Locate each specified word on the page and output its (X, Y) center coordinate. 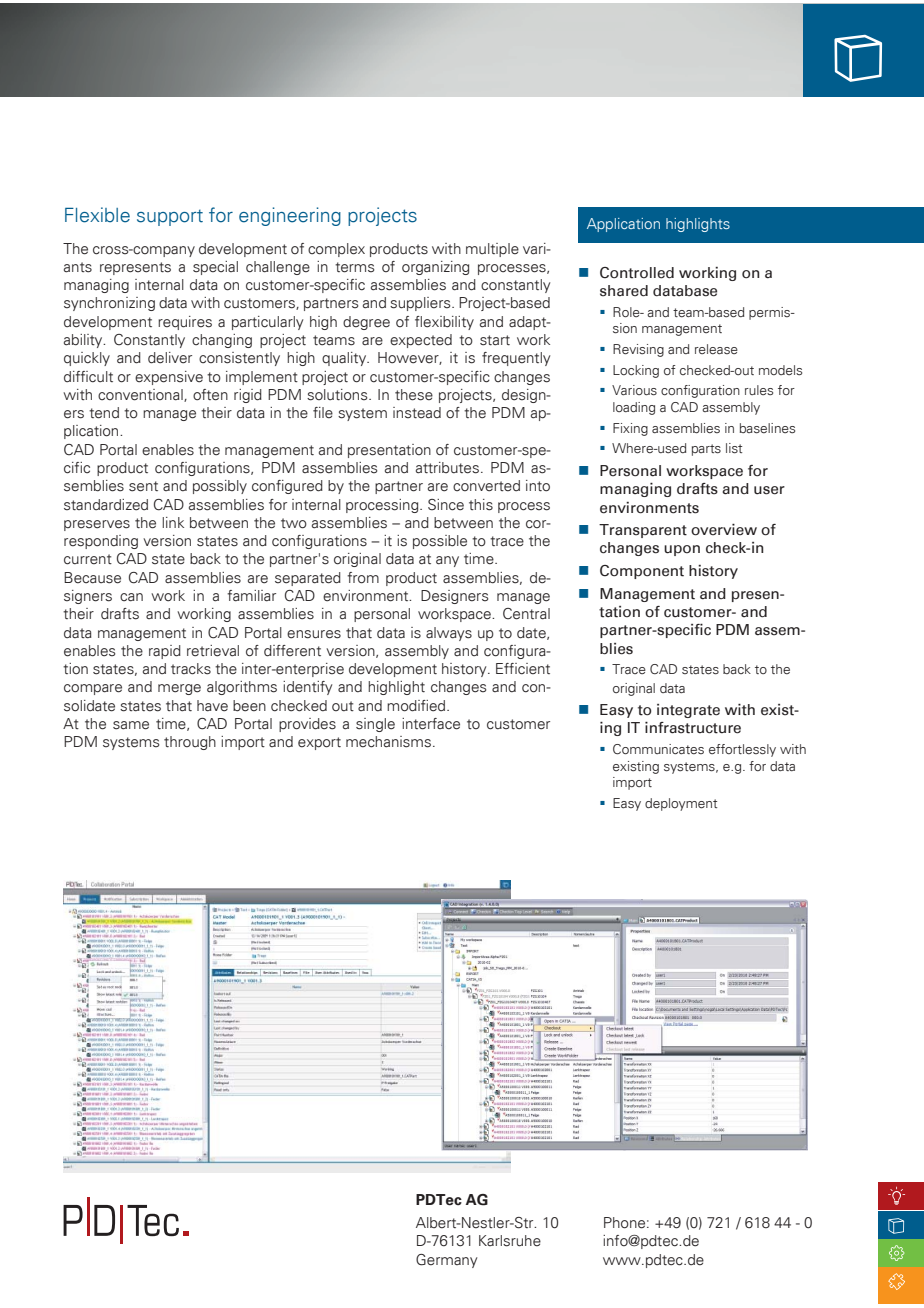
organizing (435, 268)
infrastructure (693, 727)
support (170, 217)
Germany (446, 1261)
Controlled (637, 273)
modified (417, 706)
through (190, 743)
